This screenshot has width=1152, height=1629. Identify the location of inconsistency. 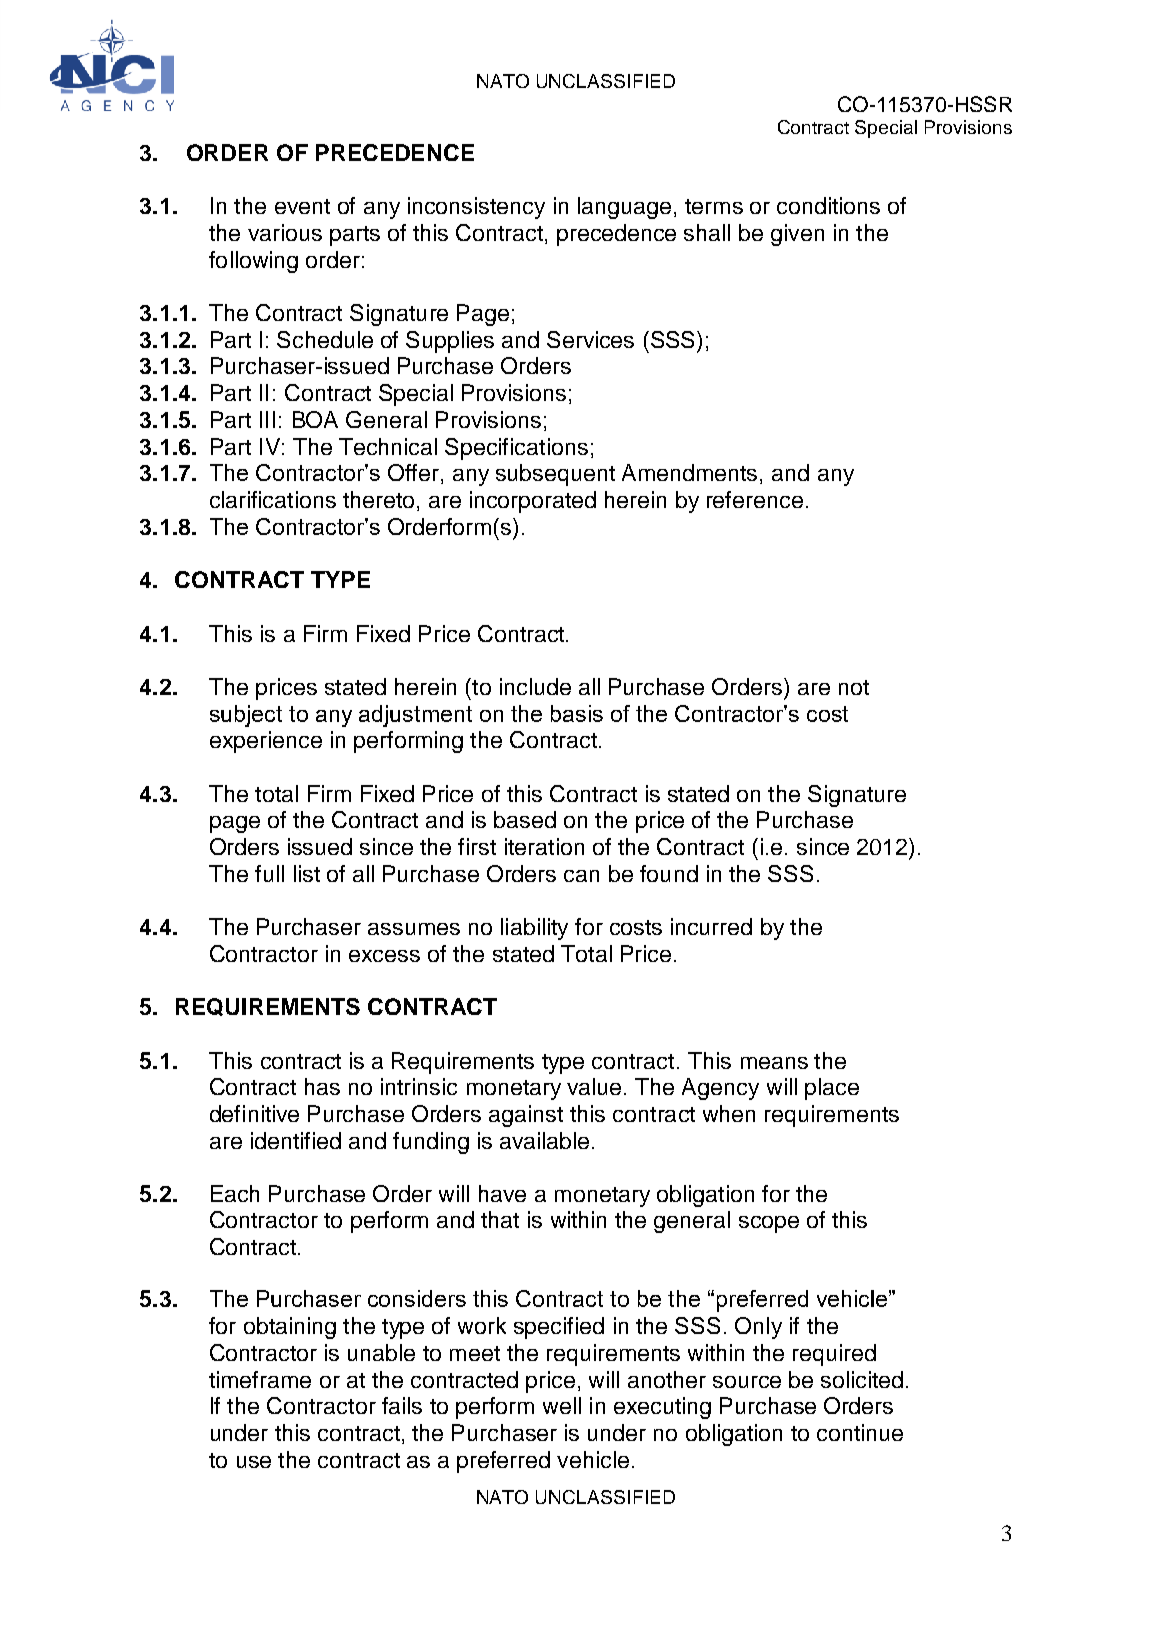
(476, 208).
